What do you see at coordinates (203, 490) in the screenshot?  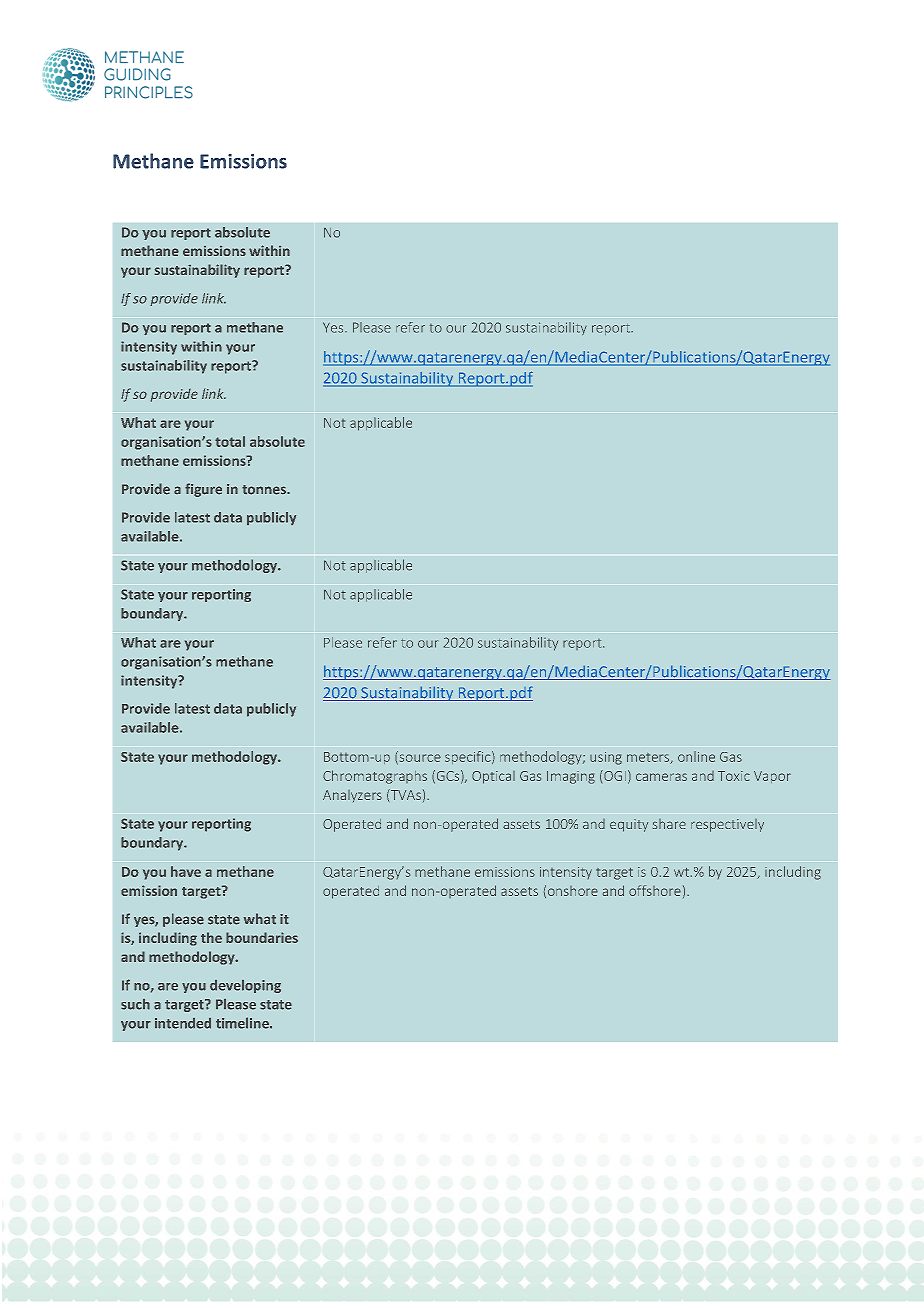 I see `figure` at bounding box center [203, 490].
